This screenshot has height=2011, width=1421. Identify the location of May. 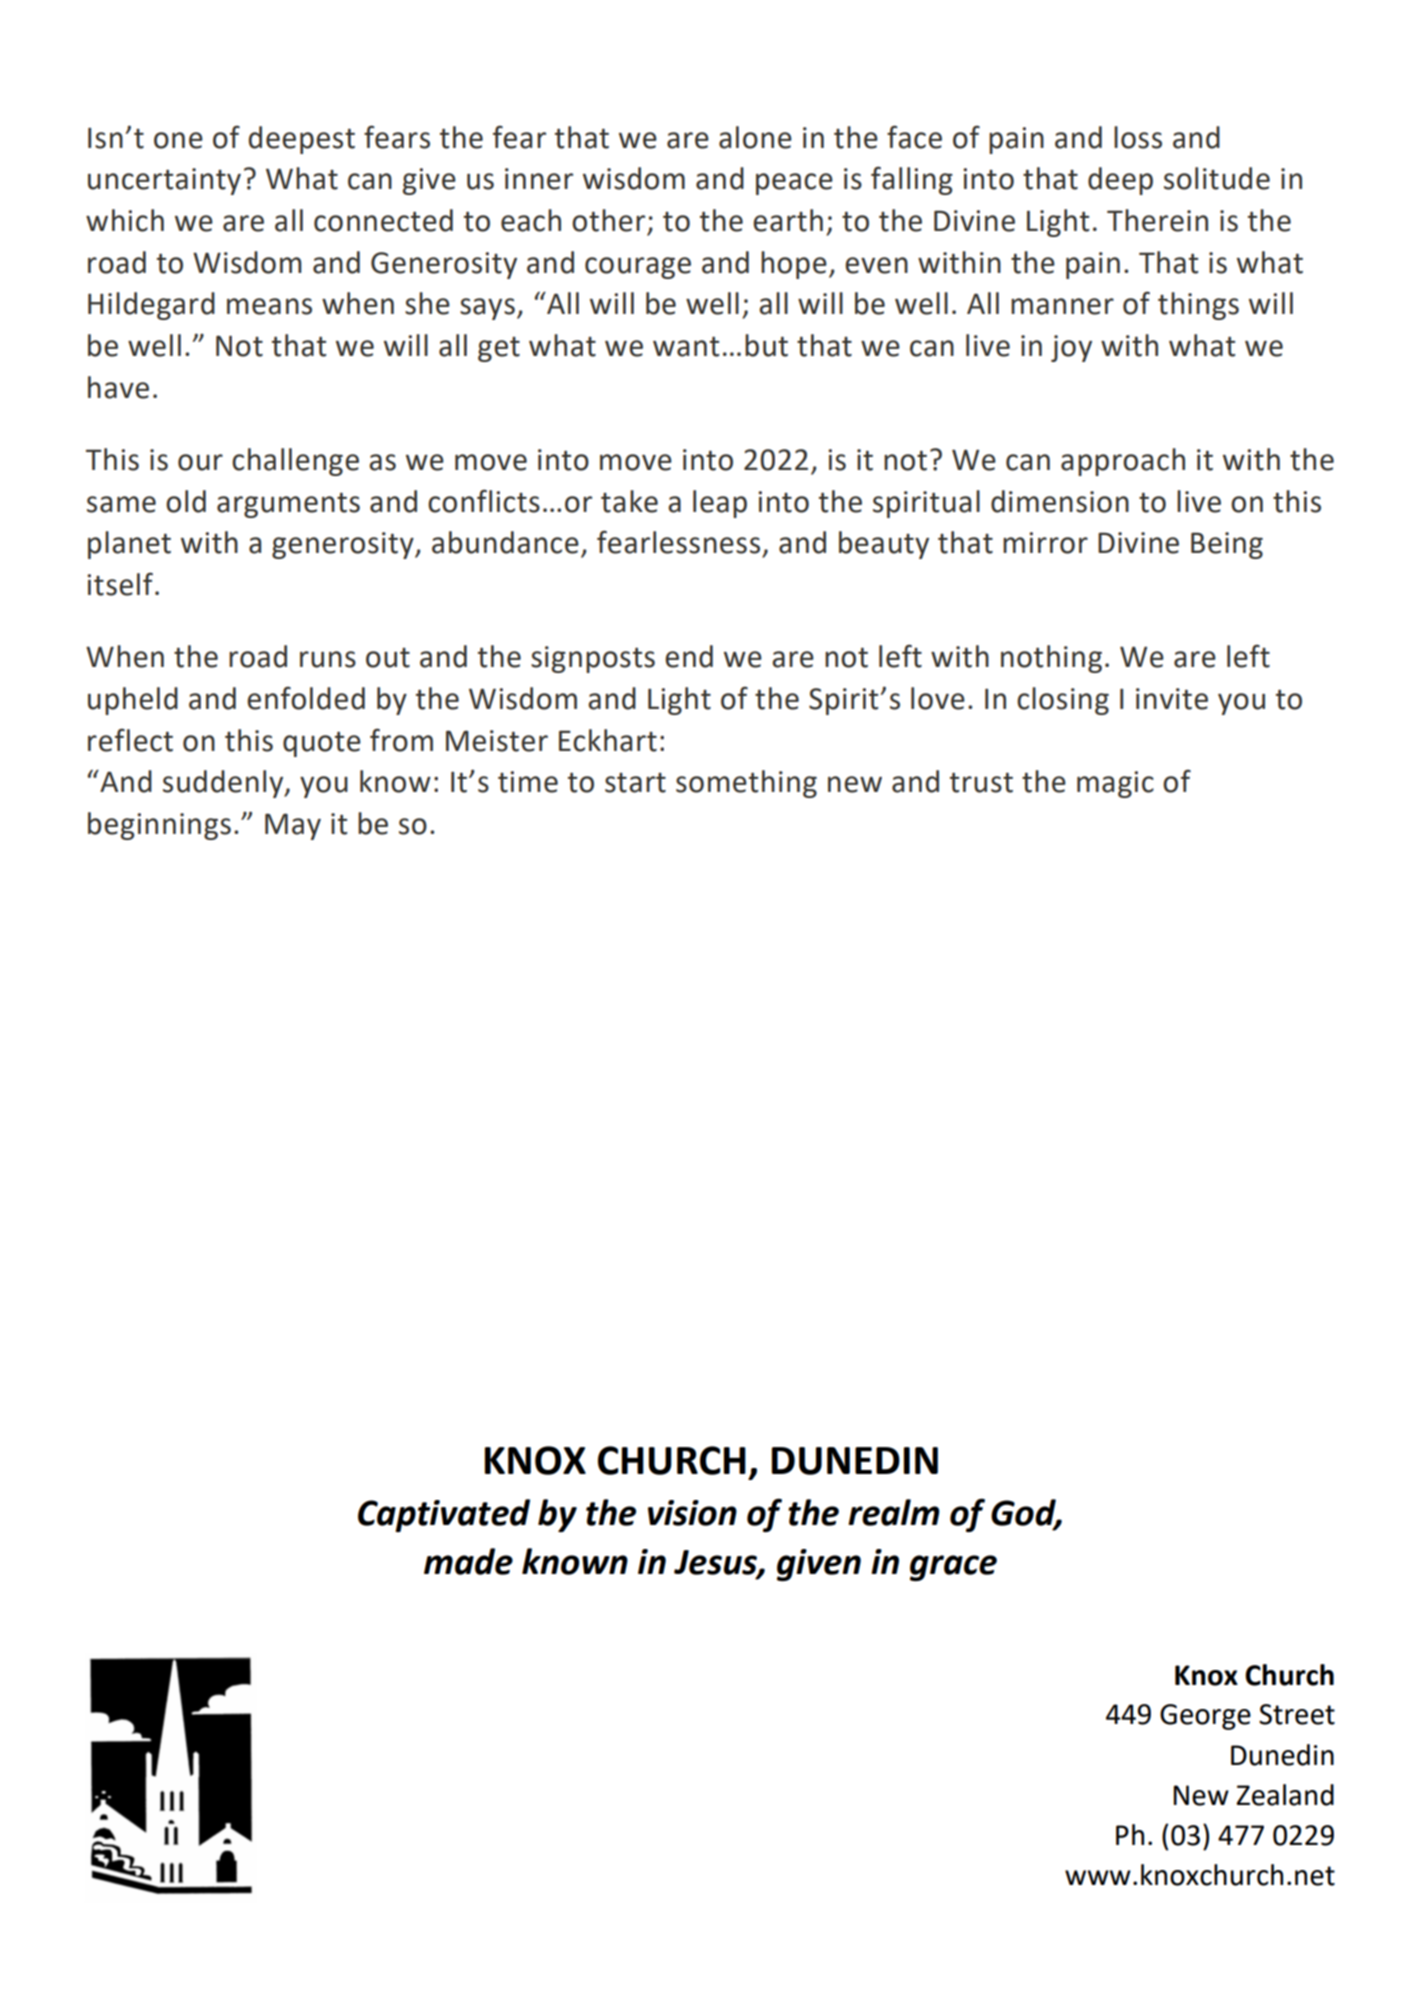
(293, 826).
